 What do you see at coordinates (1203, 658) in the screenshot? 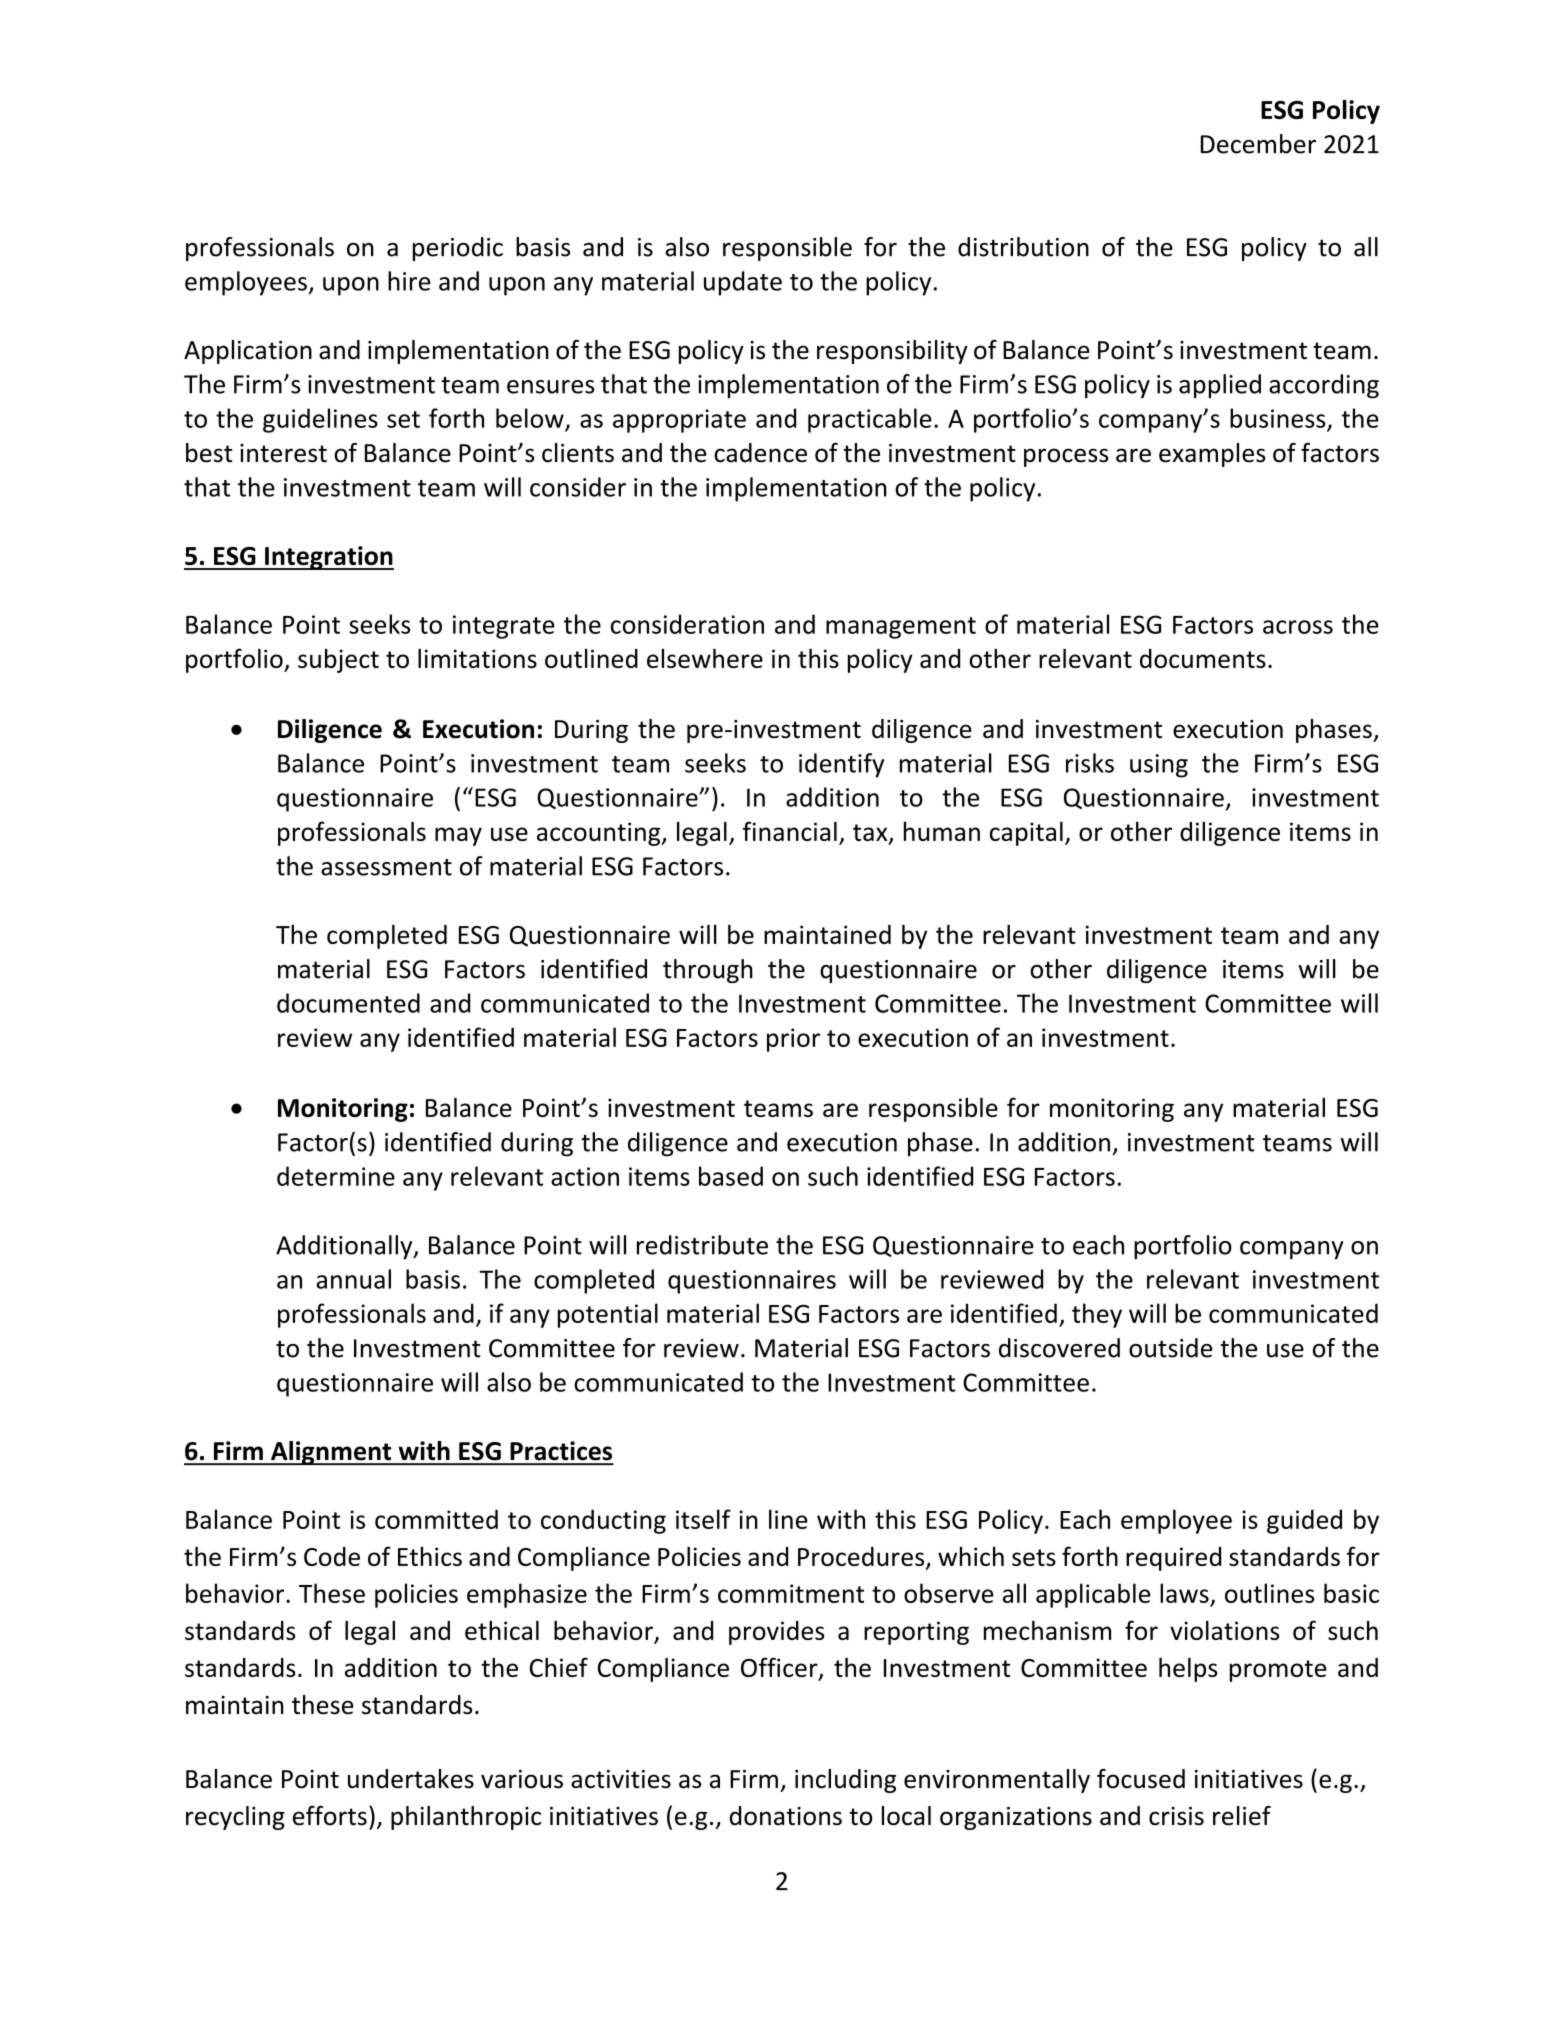
I see `documents` at bounding box center [1203, 658].
